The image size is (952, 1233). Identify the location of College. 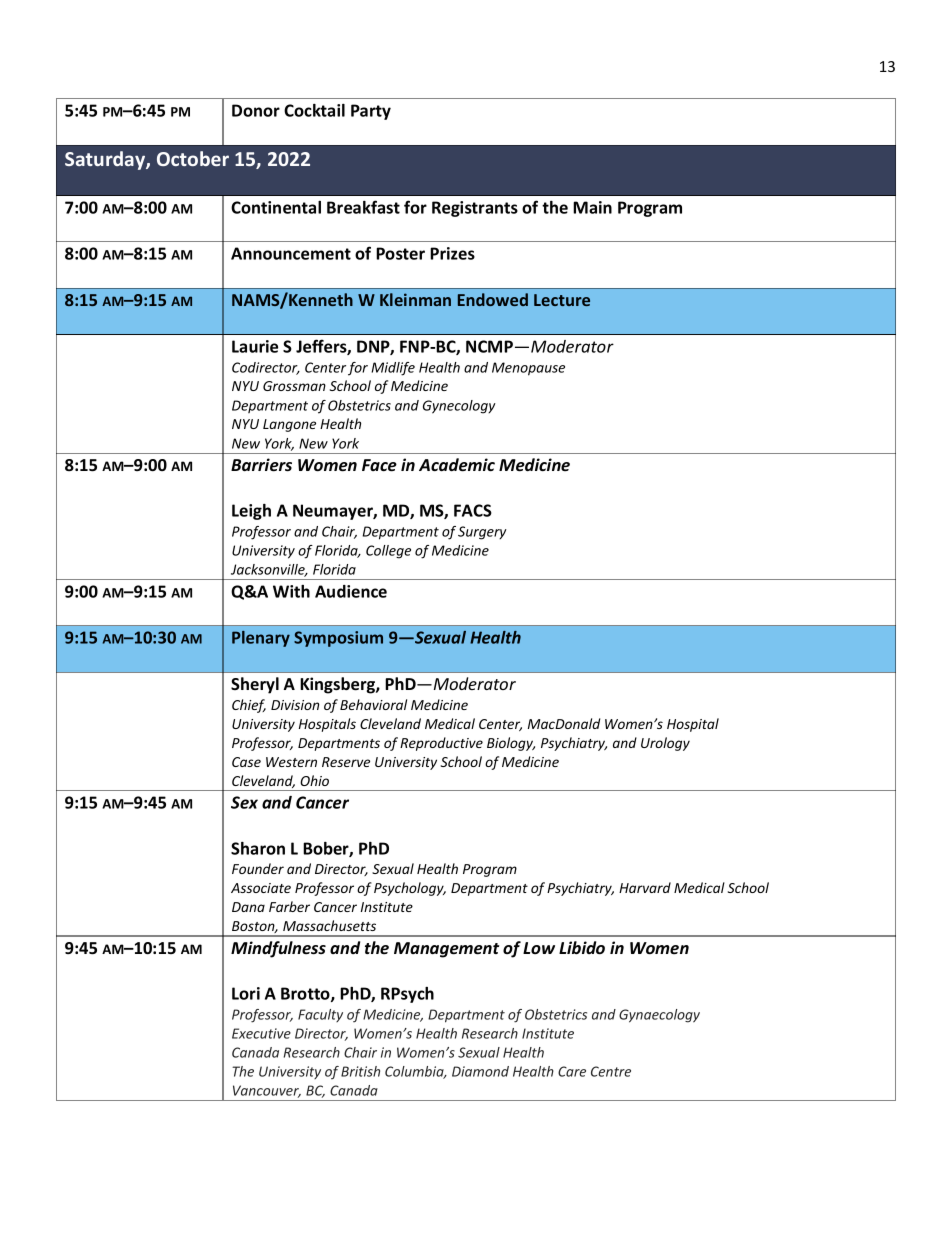
(388, 552).
